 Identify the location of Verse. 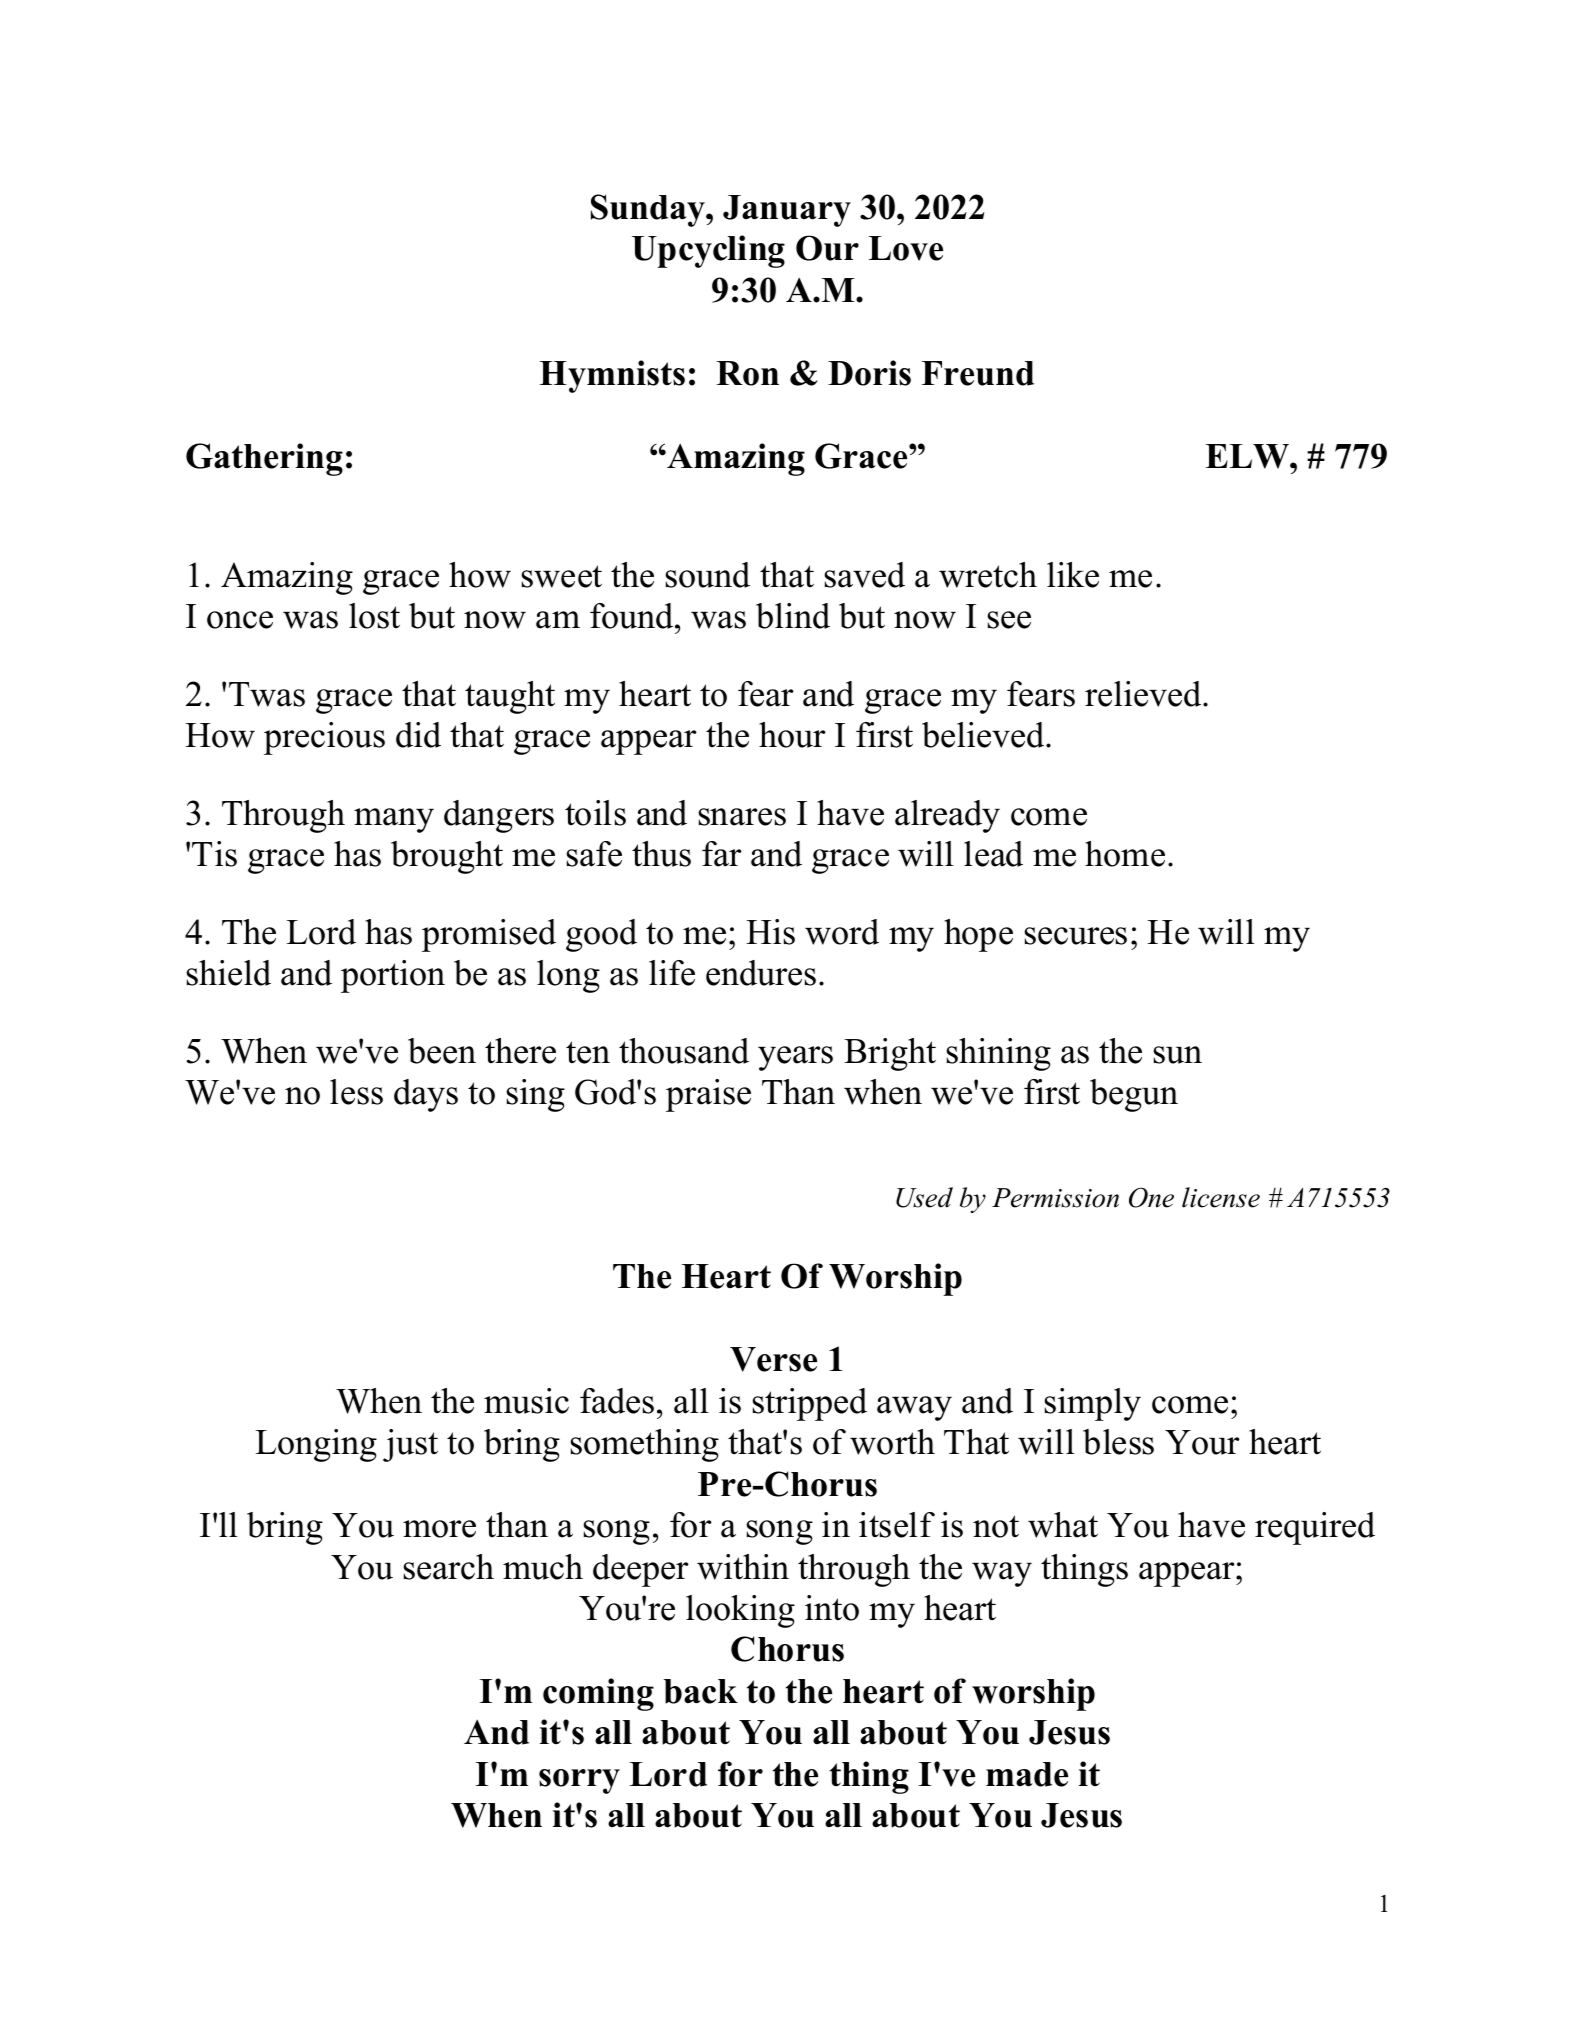
(773, 1359).
